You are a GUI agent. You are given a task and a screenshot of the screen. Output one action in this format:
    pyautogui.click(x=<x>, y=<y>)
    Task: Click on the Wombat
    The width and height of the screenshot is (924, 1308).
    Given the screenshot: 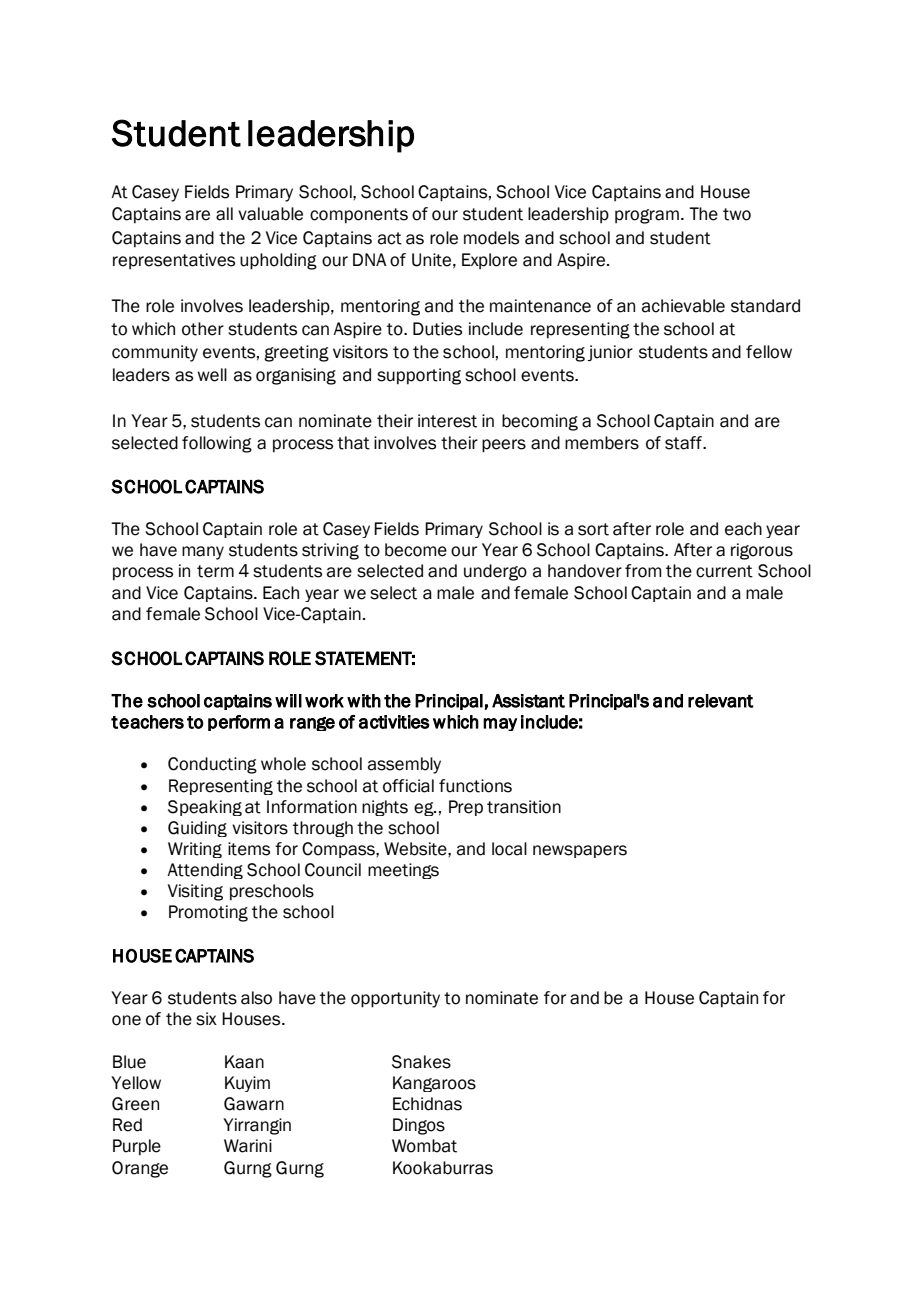 What is the action you would take?
    pyautogui.click(x=424, y=1146)
